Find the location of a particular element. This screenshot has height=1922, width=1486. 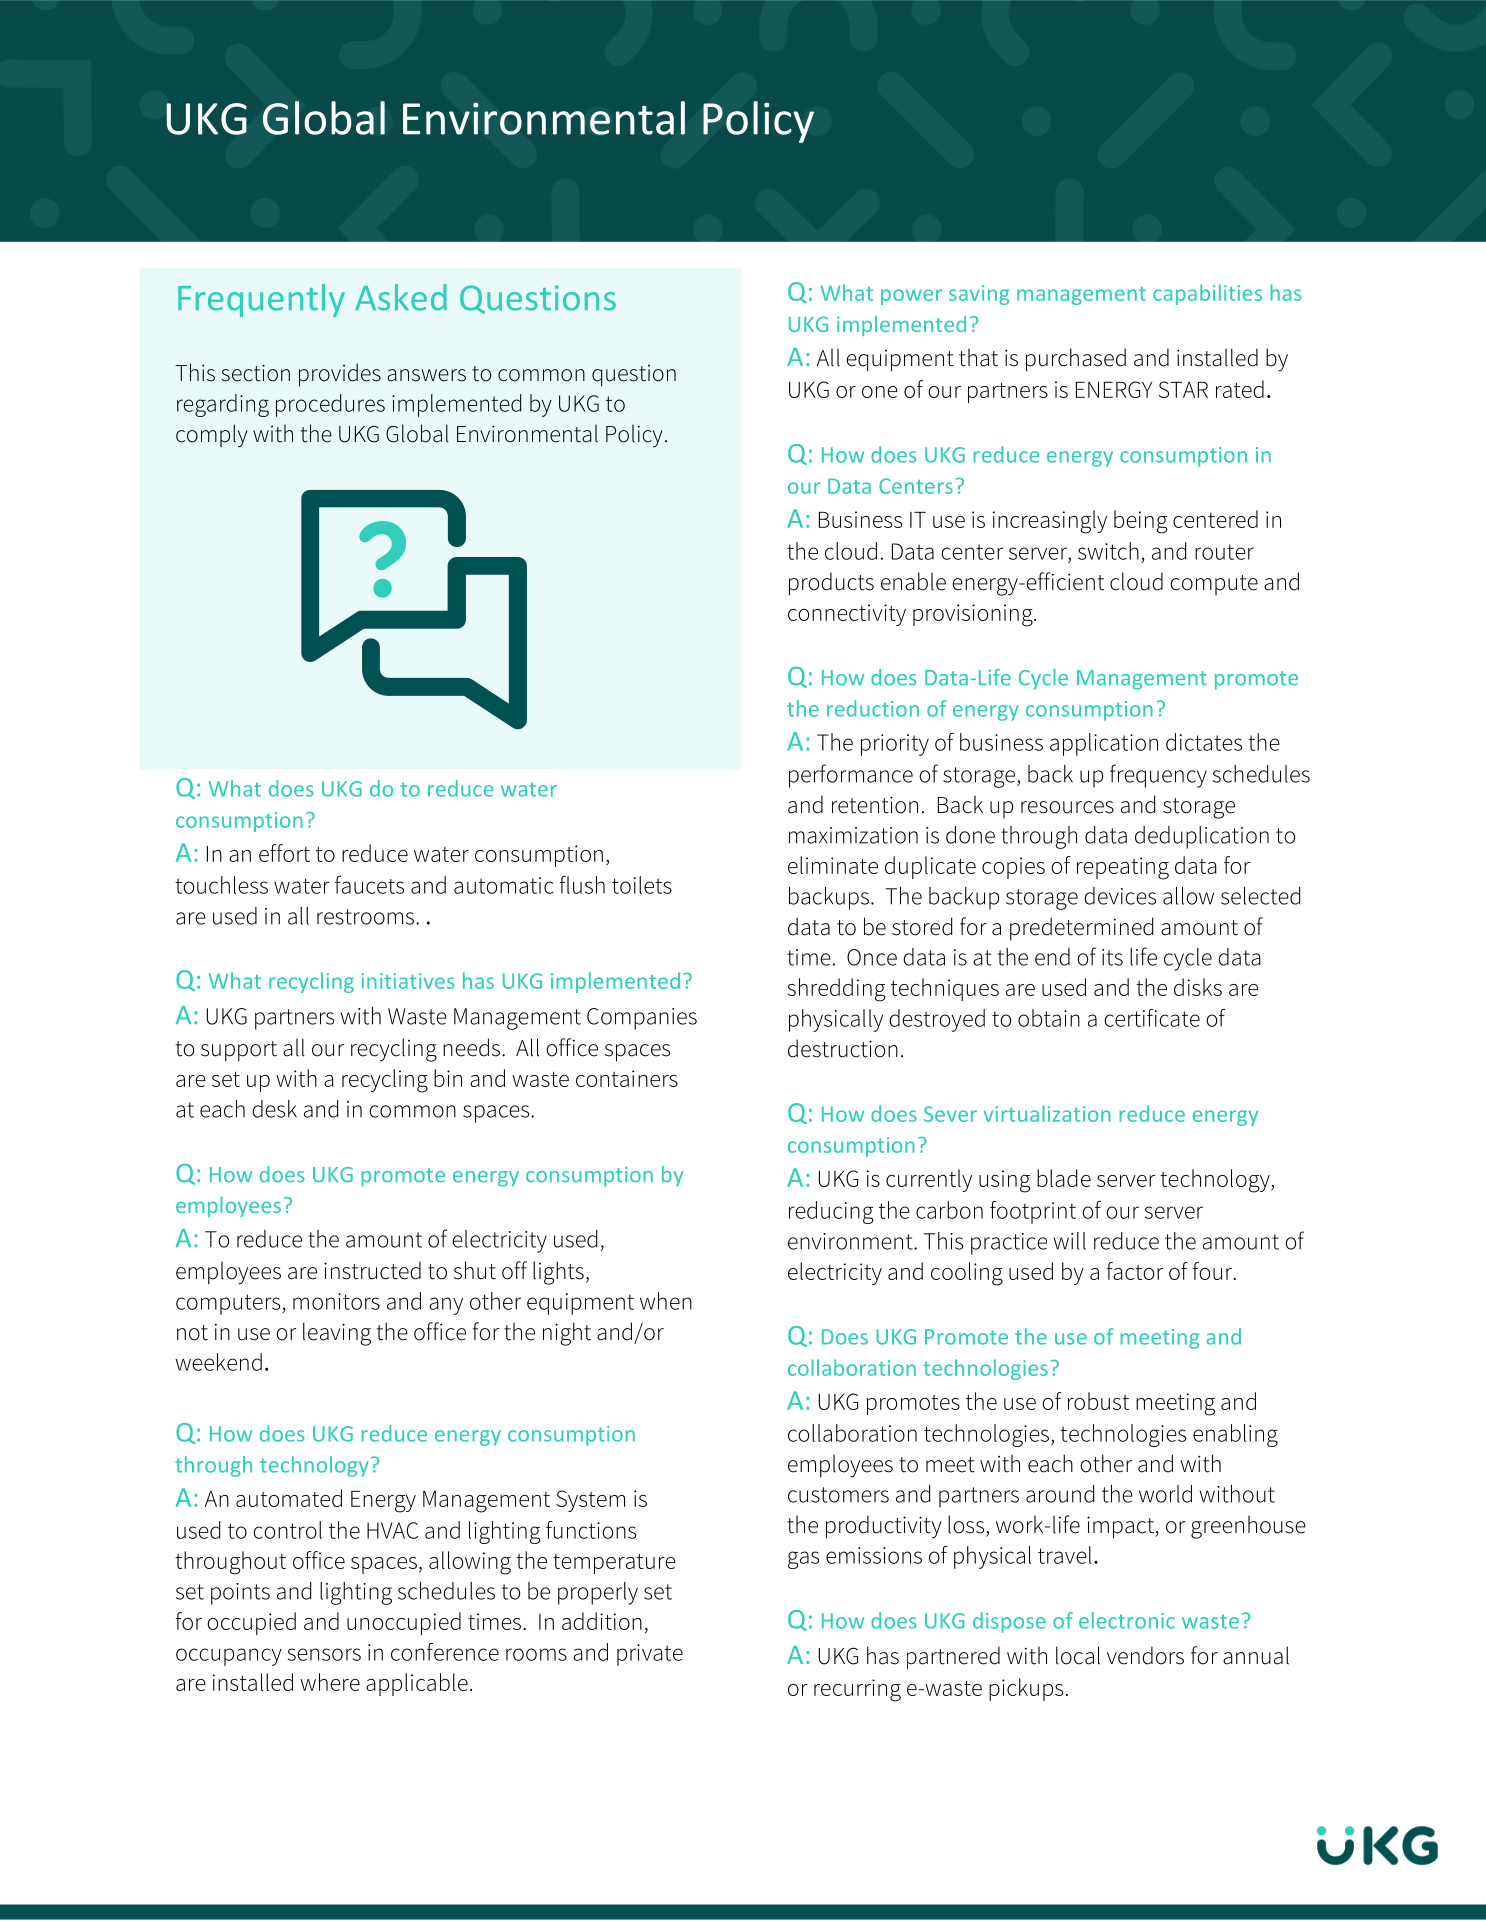

application is located at coordinates (1104, 744).
